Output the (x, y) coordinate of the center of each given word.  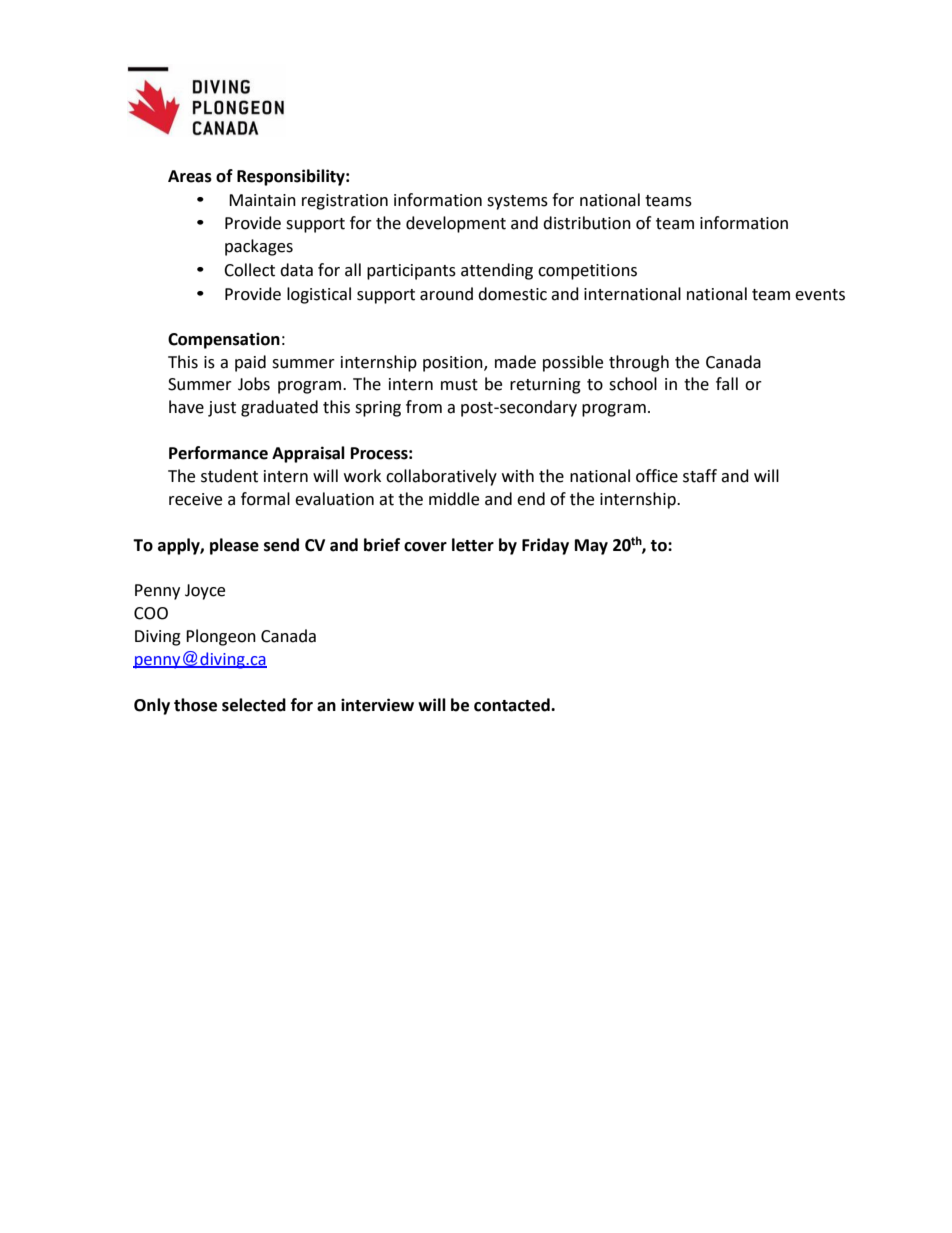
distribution (587, 223)
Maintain (262, 200)
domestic (512, 294)
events (820, 295)
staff (700, 476)
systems (517, 202)
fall (727, 384)
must (459, 385)
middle (454, 499)
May (591, 547)
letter (473, 545)
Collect (249, 270)
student (229, 476)
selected (254, 705)
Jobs (254, 384)
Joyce (205, 592)
